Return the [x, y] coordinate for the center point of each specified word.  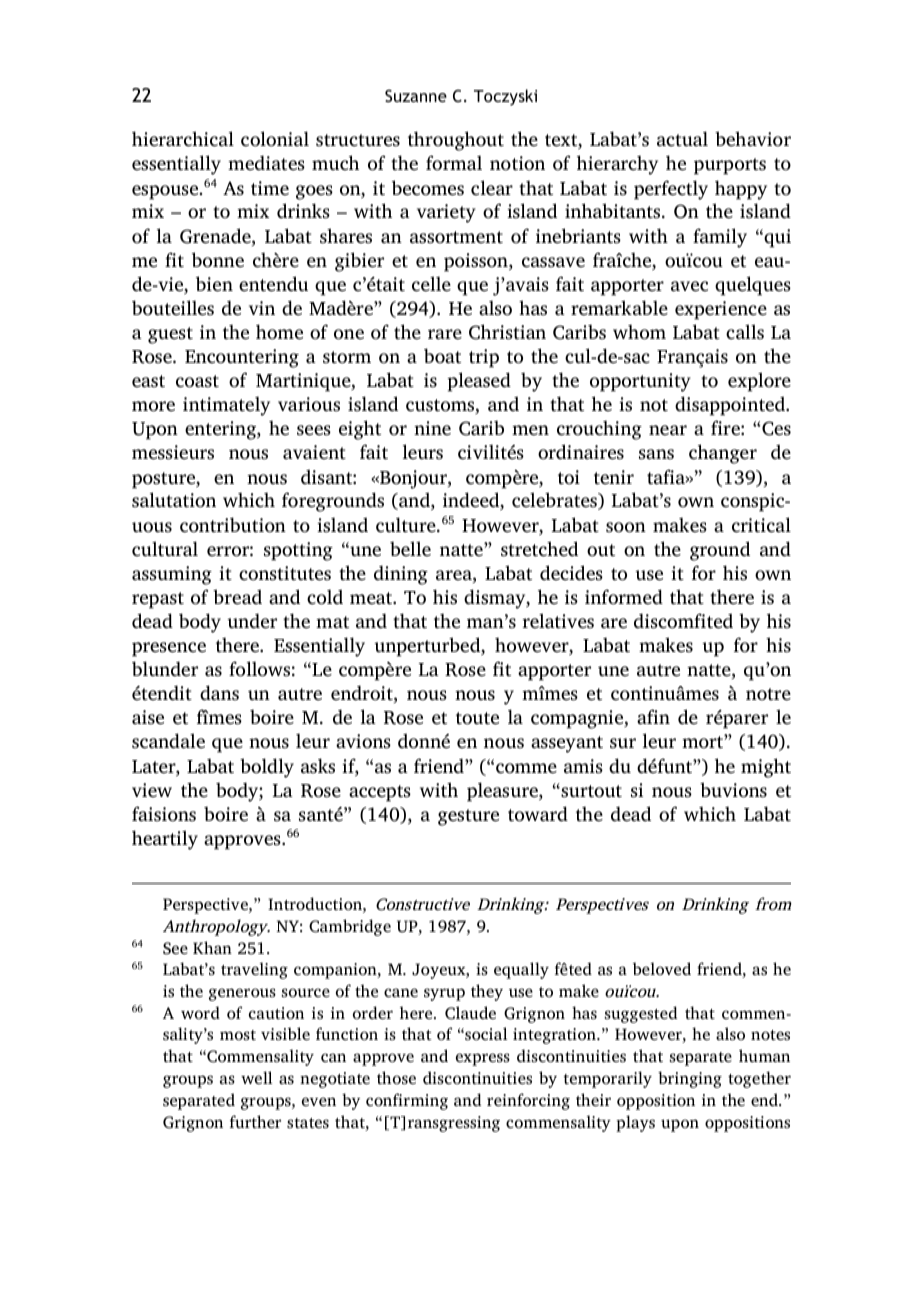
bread [237, 597]
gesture [468, 817]
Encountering [242, 358]
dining [401, 575]
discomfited [683, 621]
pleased [479, 382]
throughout [456, 141]
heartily [165, 840]
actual [682, 139]
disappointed [731, 406]
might [766, 768]
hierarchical [183, 139]
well [256, 1077]
